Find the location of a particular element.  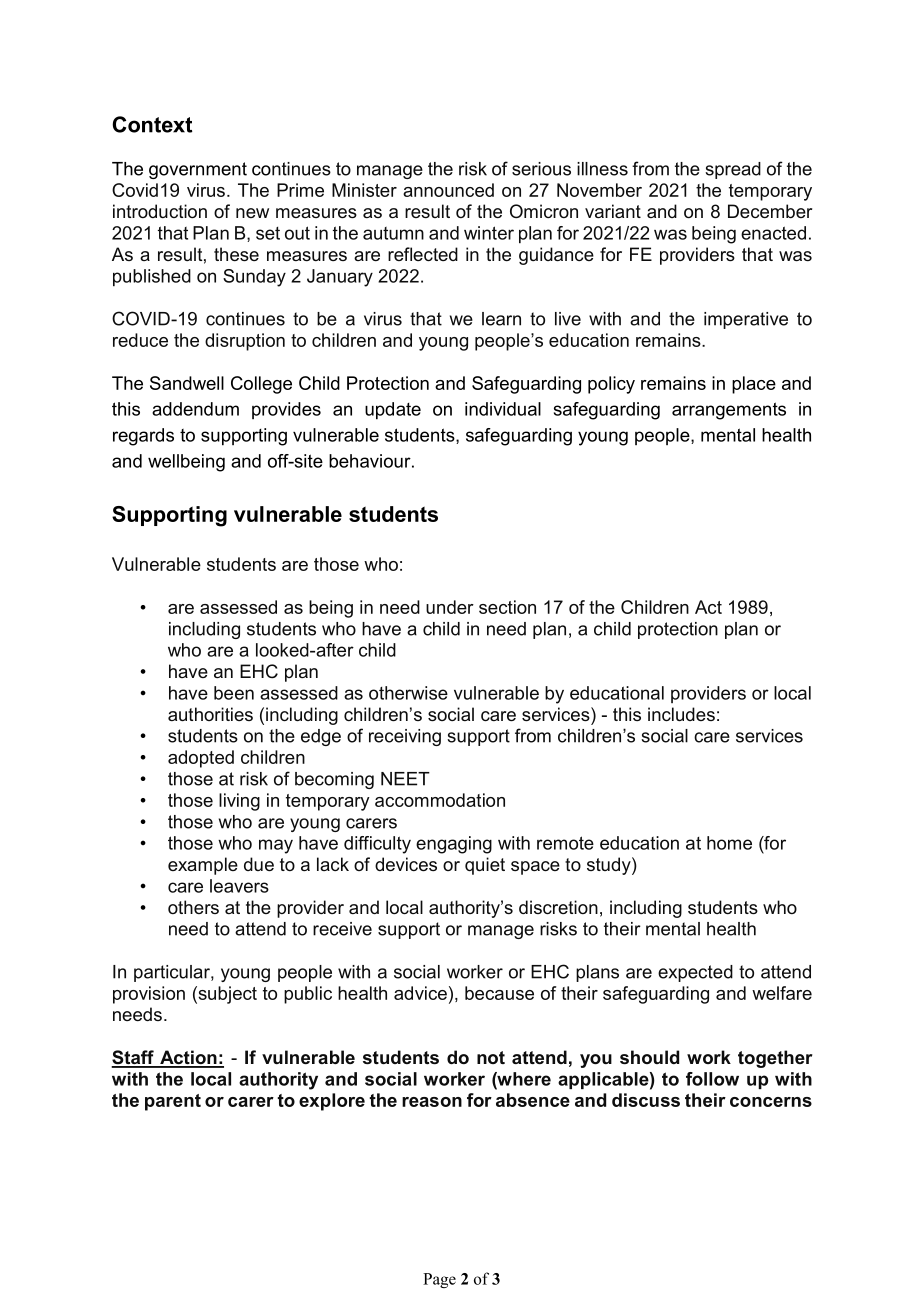

home is located at coordinates (729, 843).
